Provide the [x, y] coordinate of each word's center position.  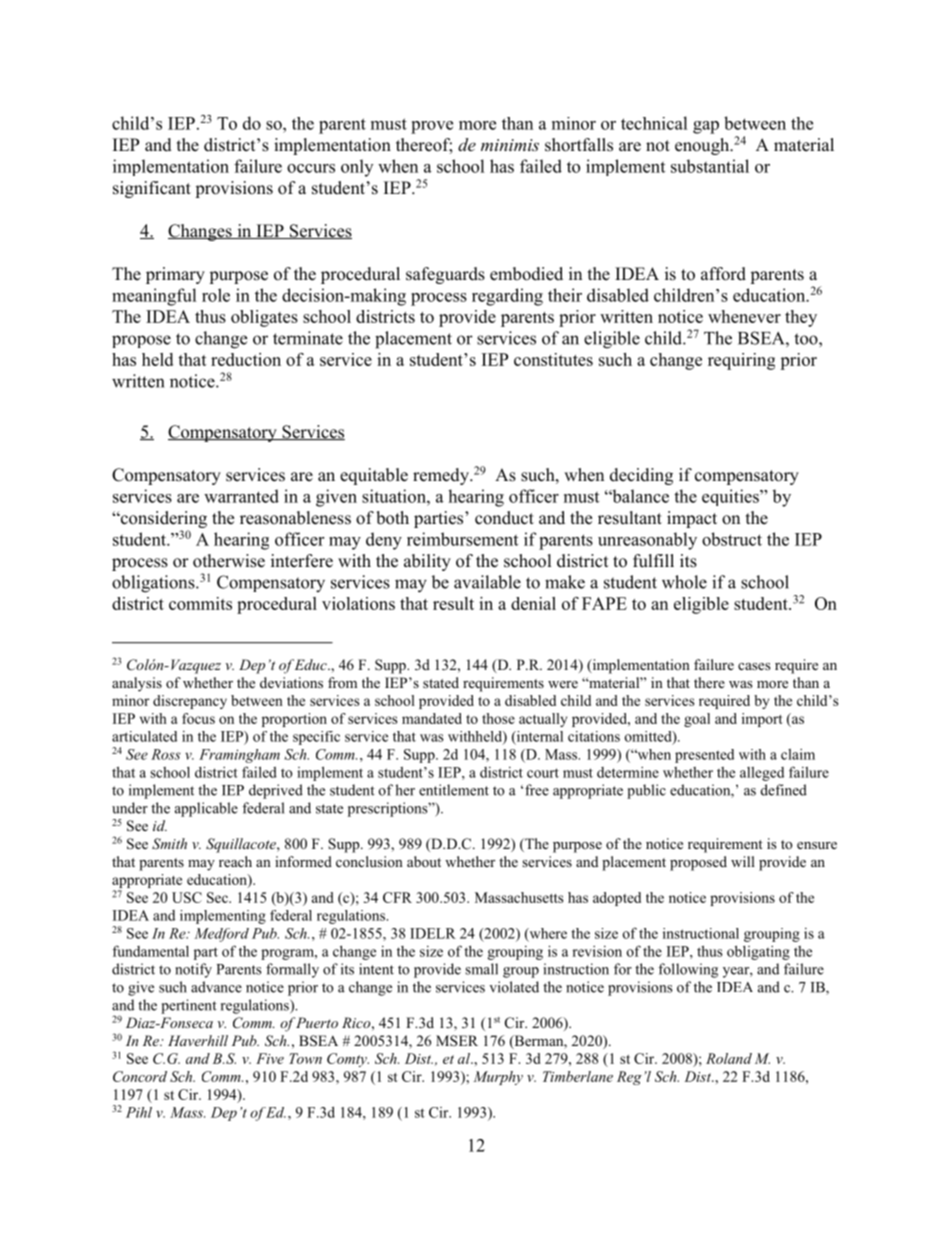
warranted [241, 496]
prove [432, 127]
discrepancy [190, 702]
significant [152, 189]
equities [731, 497]
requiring [741, 361]
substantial [710, 166]
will [743, 861]
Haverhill [198, 1040]
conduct [504, 518]
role [216, 295]
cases [754, 666]
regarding [507, 297]
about [424, 861]
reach [235, 861]
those [498, 718]
